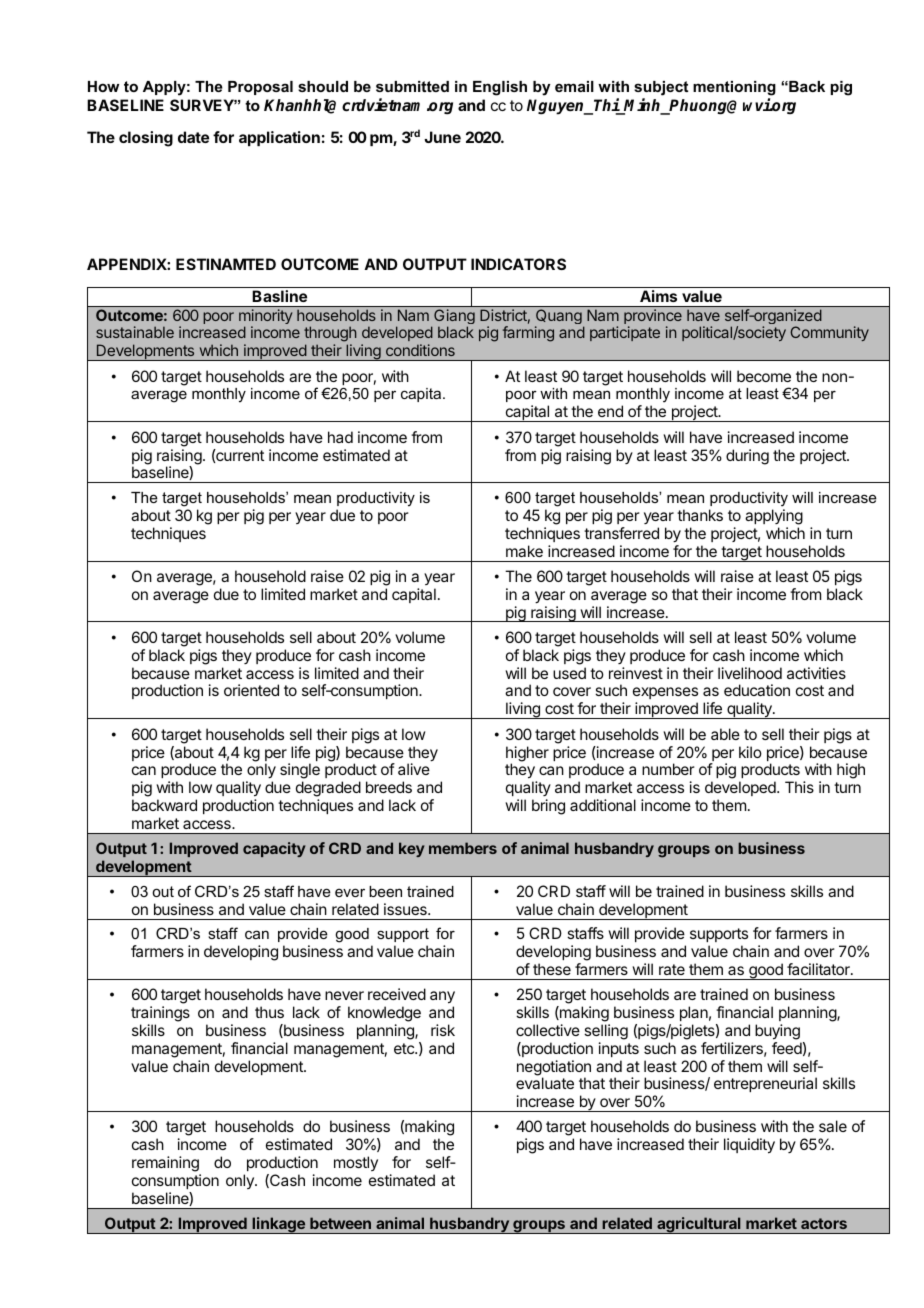  I want to click on mentioning, so click(734, 88).
